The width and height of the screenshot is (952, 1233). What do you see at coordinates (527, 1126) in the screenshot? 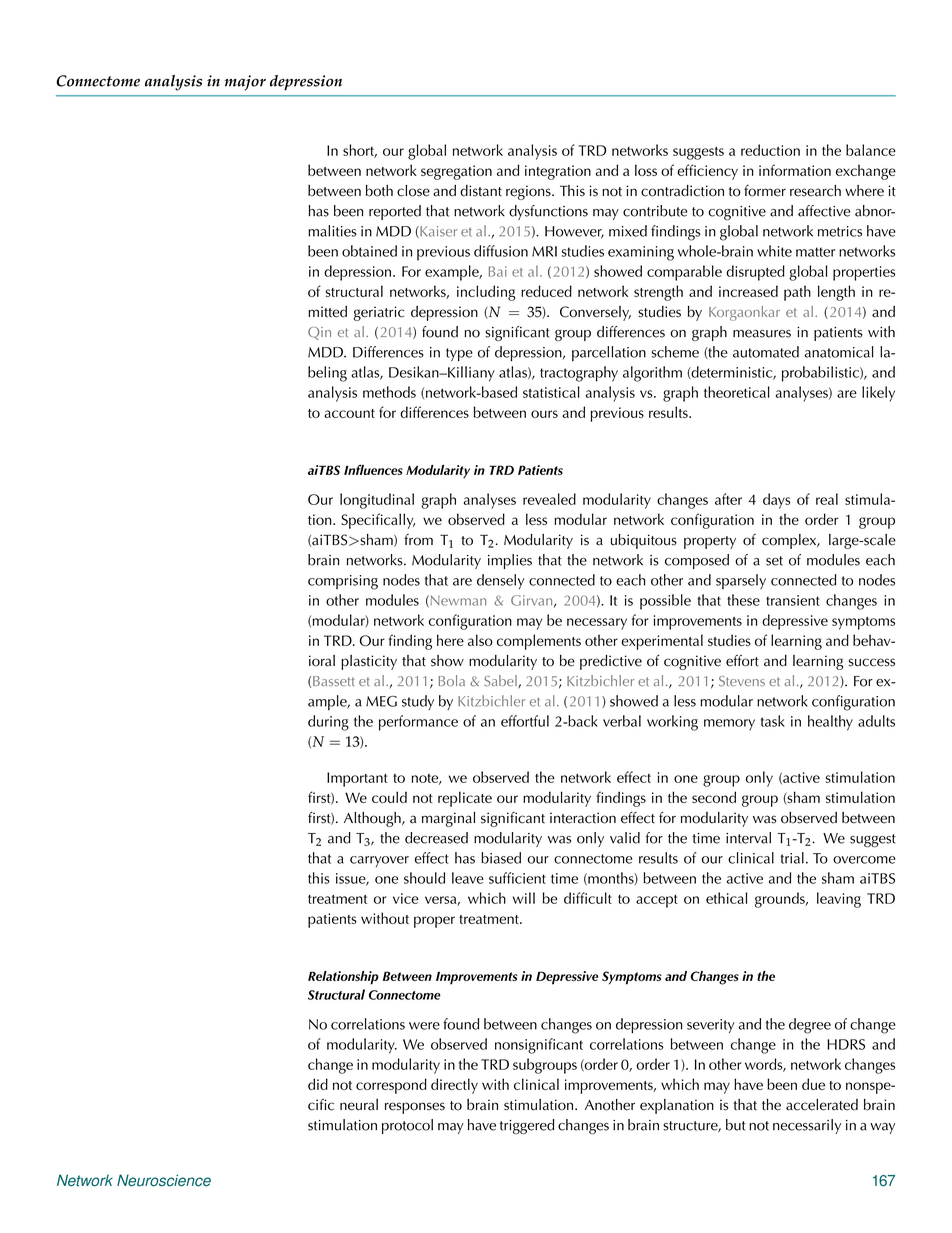
I see `triggered` at bounding box center [527, 1126].
